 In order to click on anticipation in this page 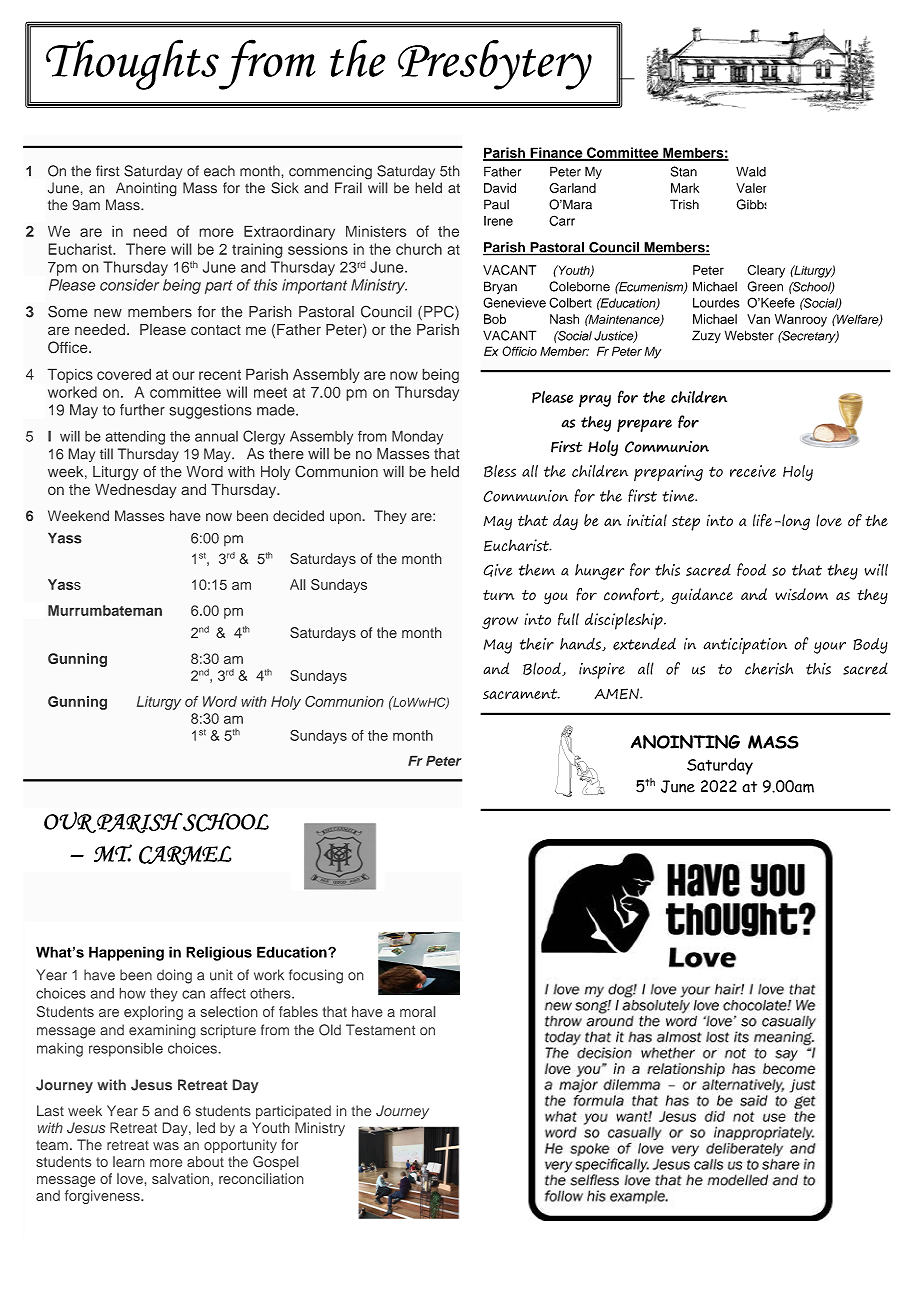, I will do `click(745, 646)`.
